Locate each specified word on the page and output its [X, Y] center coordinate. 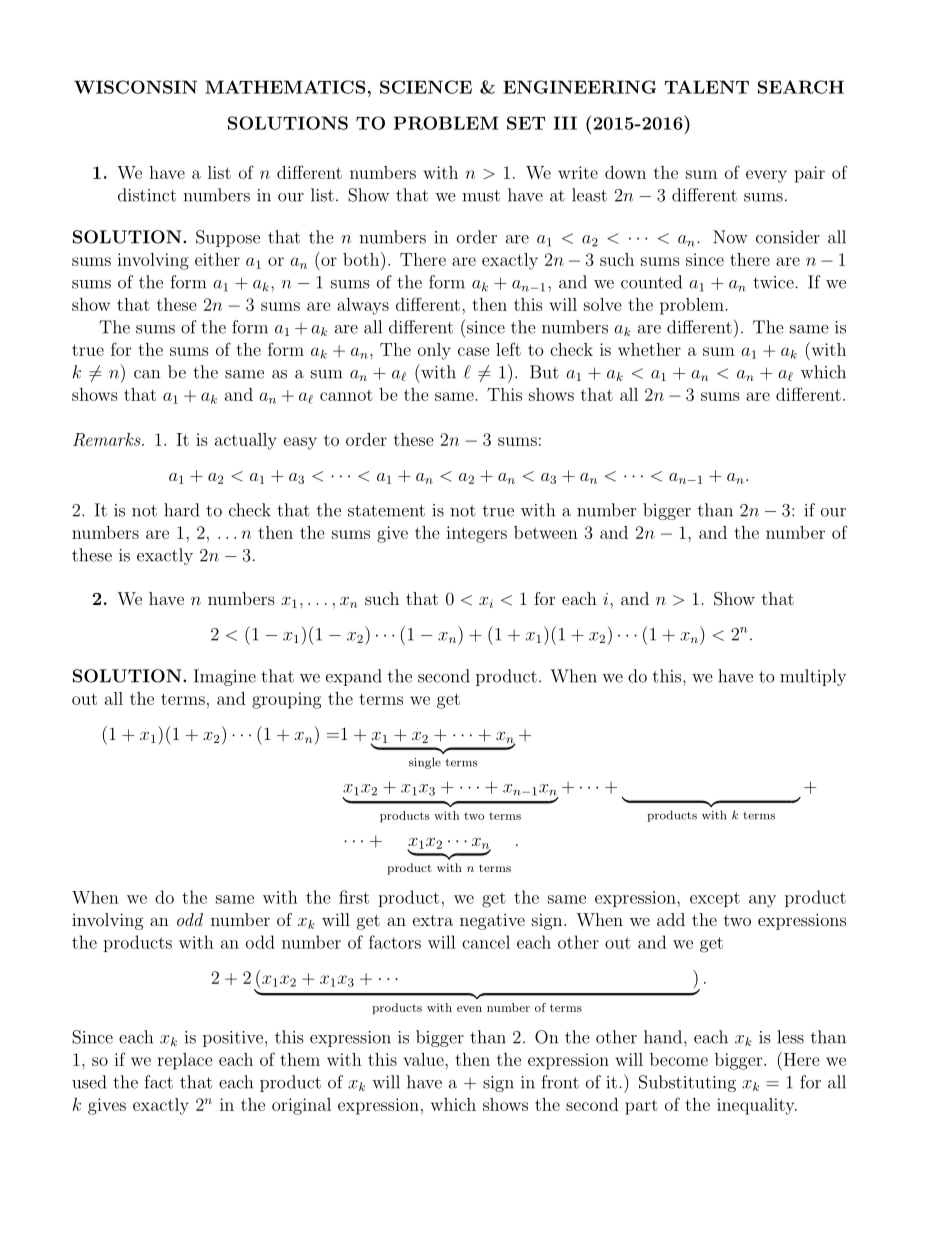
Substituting [687, 1083]
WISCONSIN [135, 87]
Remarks [108, 439]
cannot [346, 395]
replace [185, 1061]
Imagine [225, 677]
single [425, 763]
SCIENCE [426, 87]
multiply [813, 677]
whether [649, 349]
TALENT [707, 87]
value [425, 1059]
